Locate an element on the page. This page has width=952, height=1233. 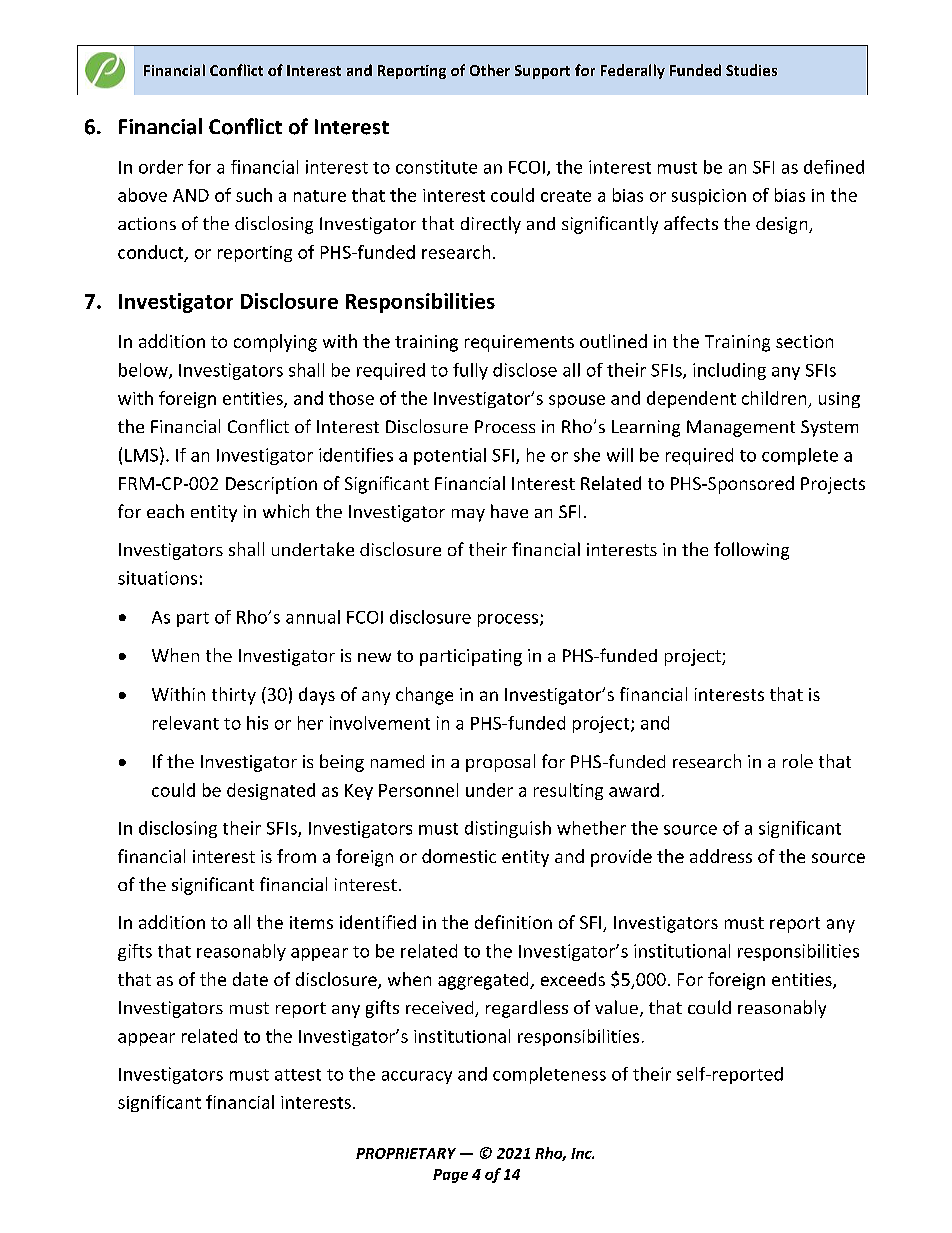
including is located at coordinates (729, 371).
